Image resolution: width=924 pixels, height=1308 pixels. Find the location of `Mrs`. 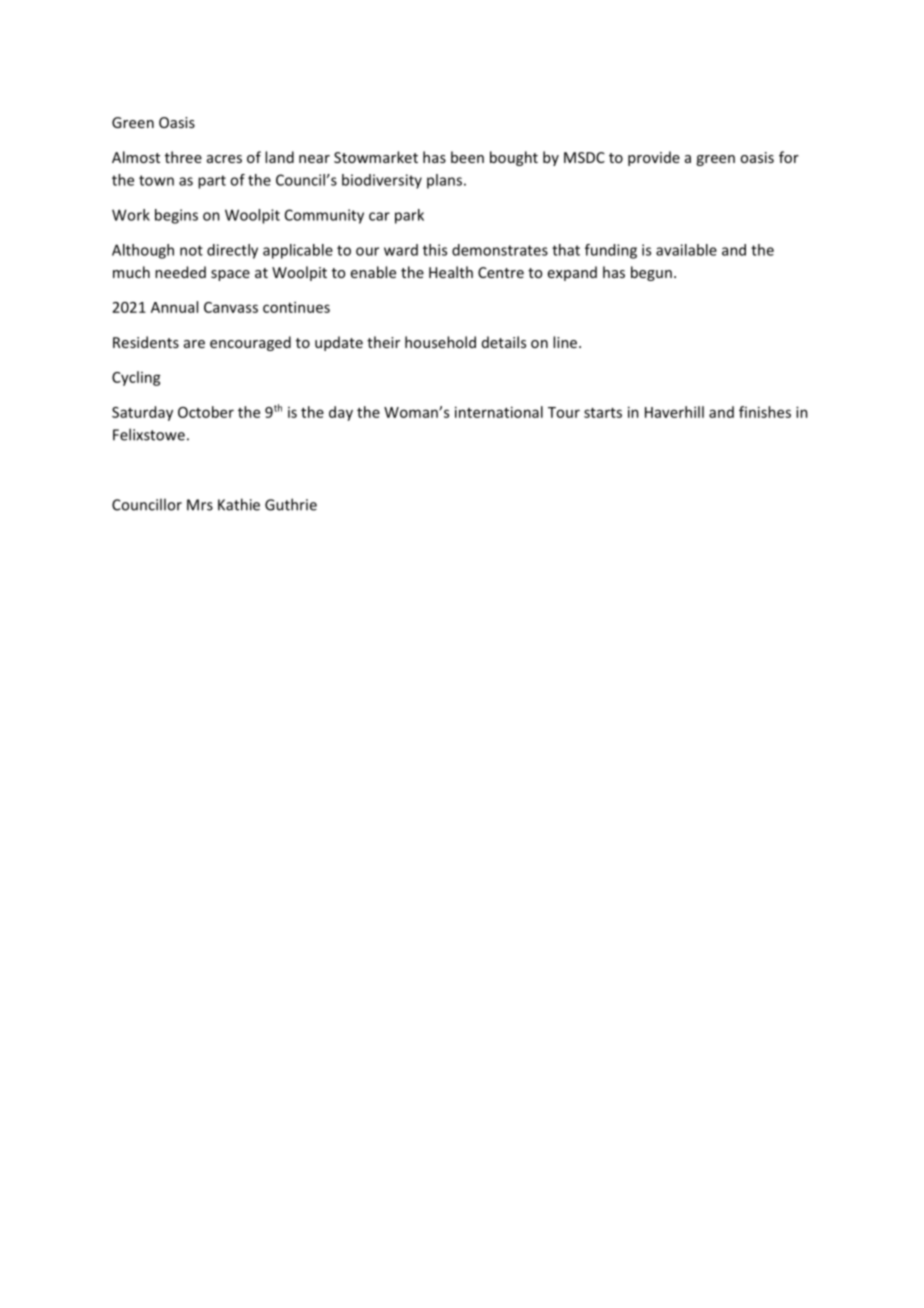

Mrs is located at coordinates (200, 505).
